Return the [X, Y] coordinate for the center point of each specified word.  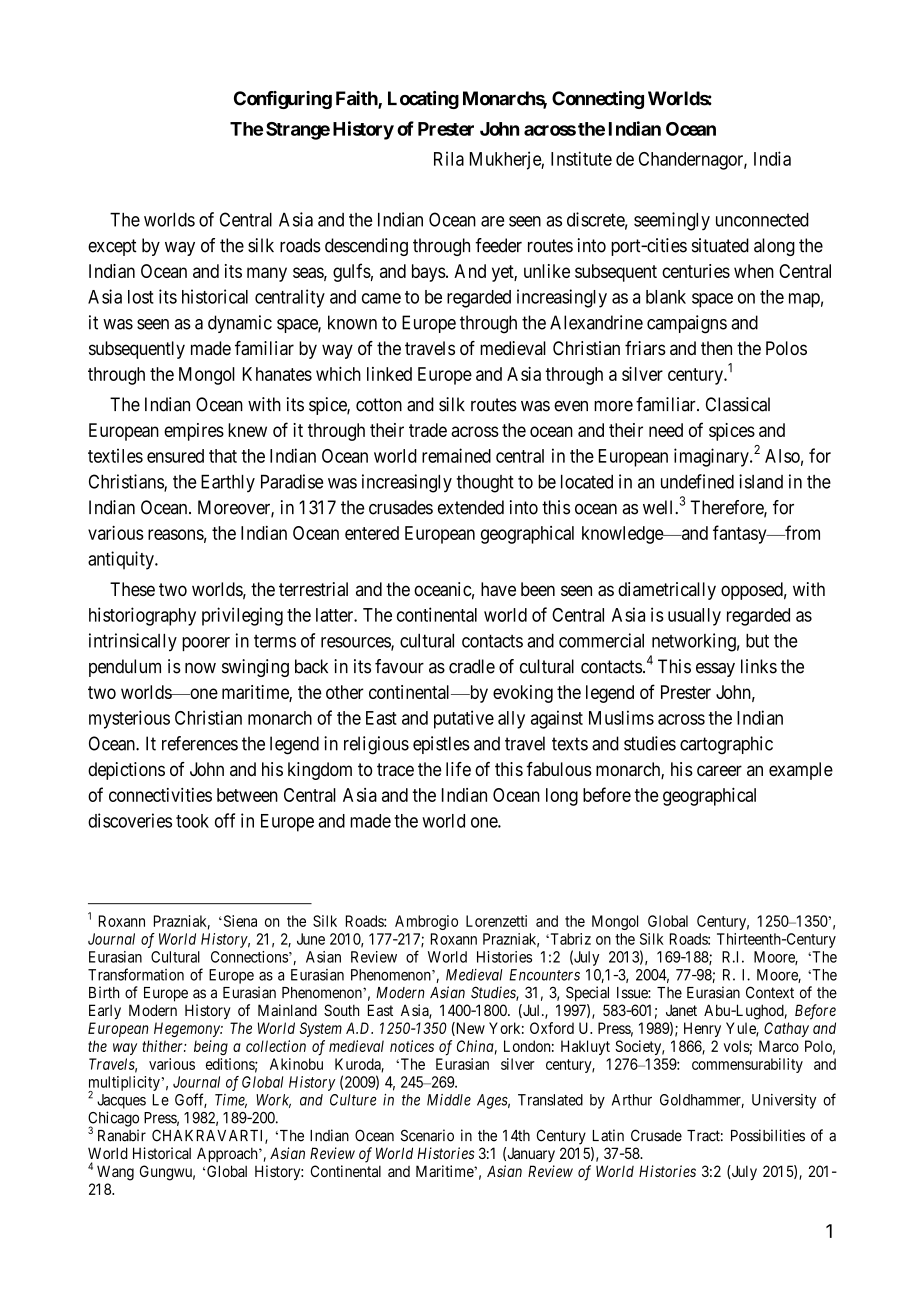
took [192, 821]
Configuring [283, 100]
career [719, 771]
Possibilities [768, 1135]
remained [456, 455]
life [458, 769]
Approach [228, 1154]
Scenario [427, 1135]
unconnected [762, 220]
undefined [697, 481]
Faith [357, 99]
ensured [175, 456]
